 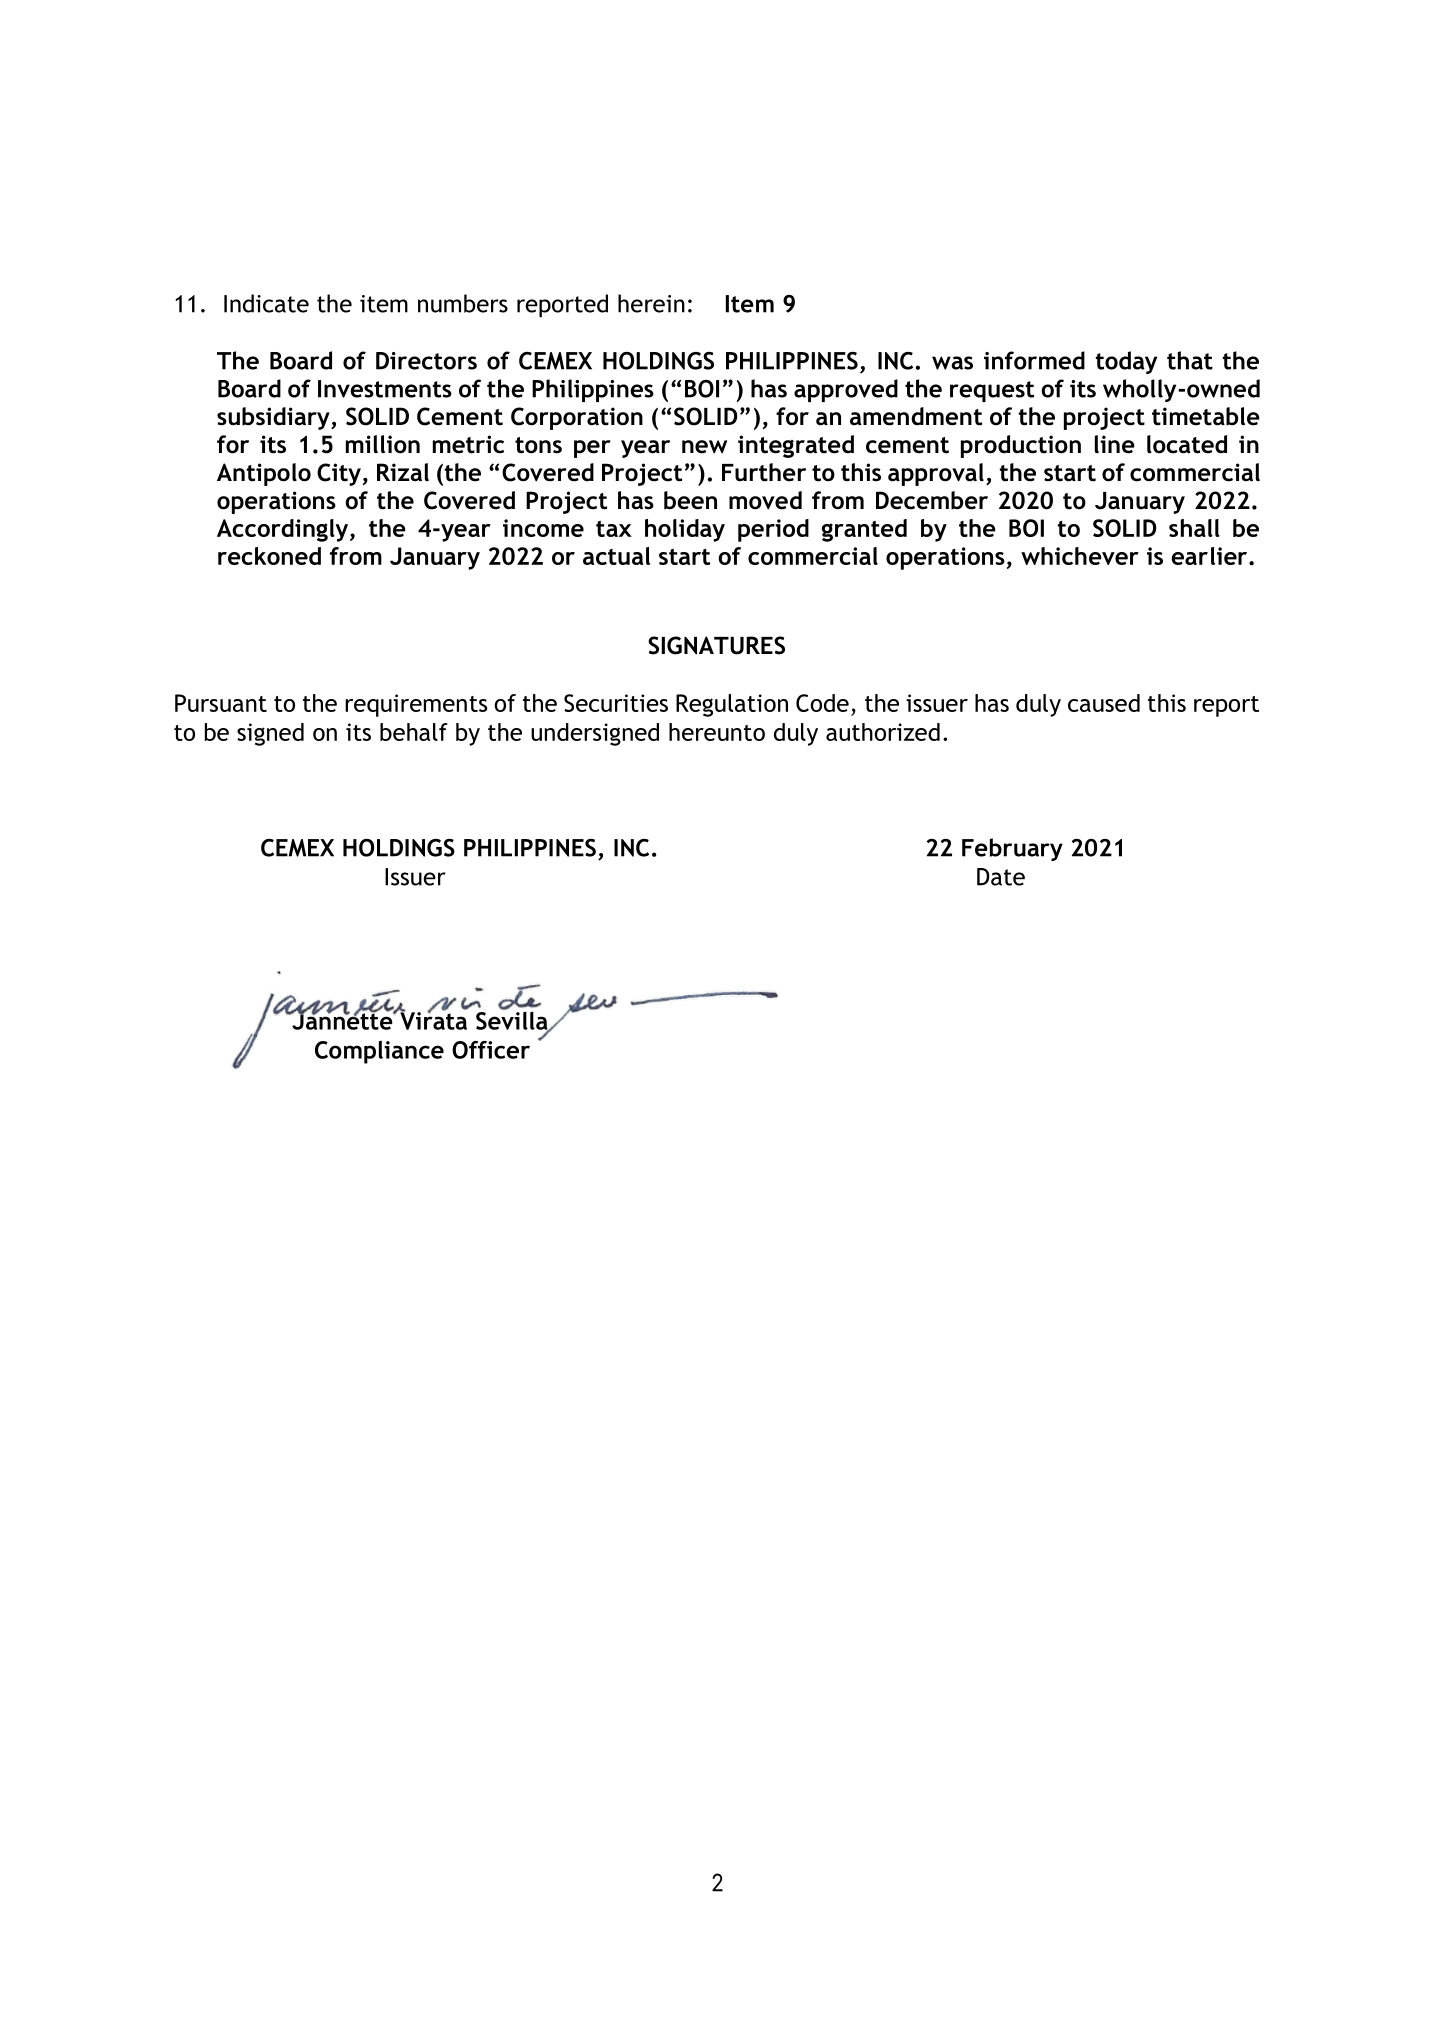 I want to click on hereunto, so click(x=717, y=732).
